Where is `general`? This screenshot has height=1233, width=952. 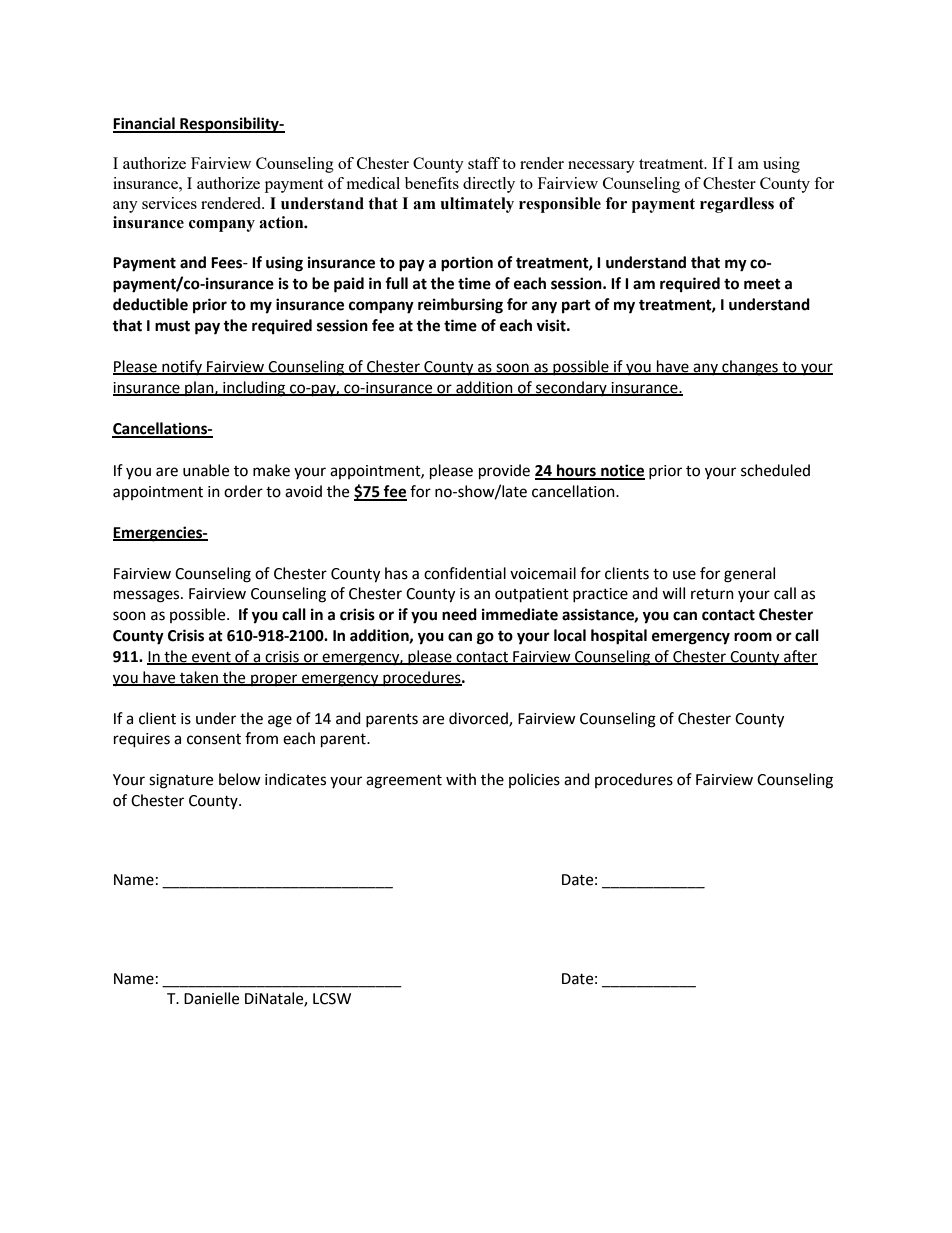 general is located at coordinates (749, 575).
